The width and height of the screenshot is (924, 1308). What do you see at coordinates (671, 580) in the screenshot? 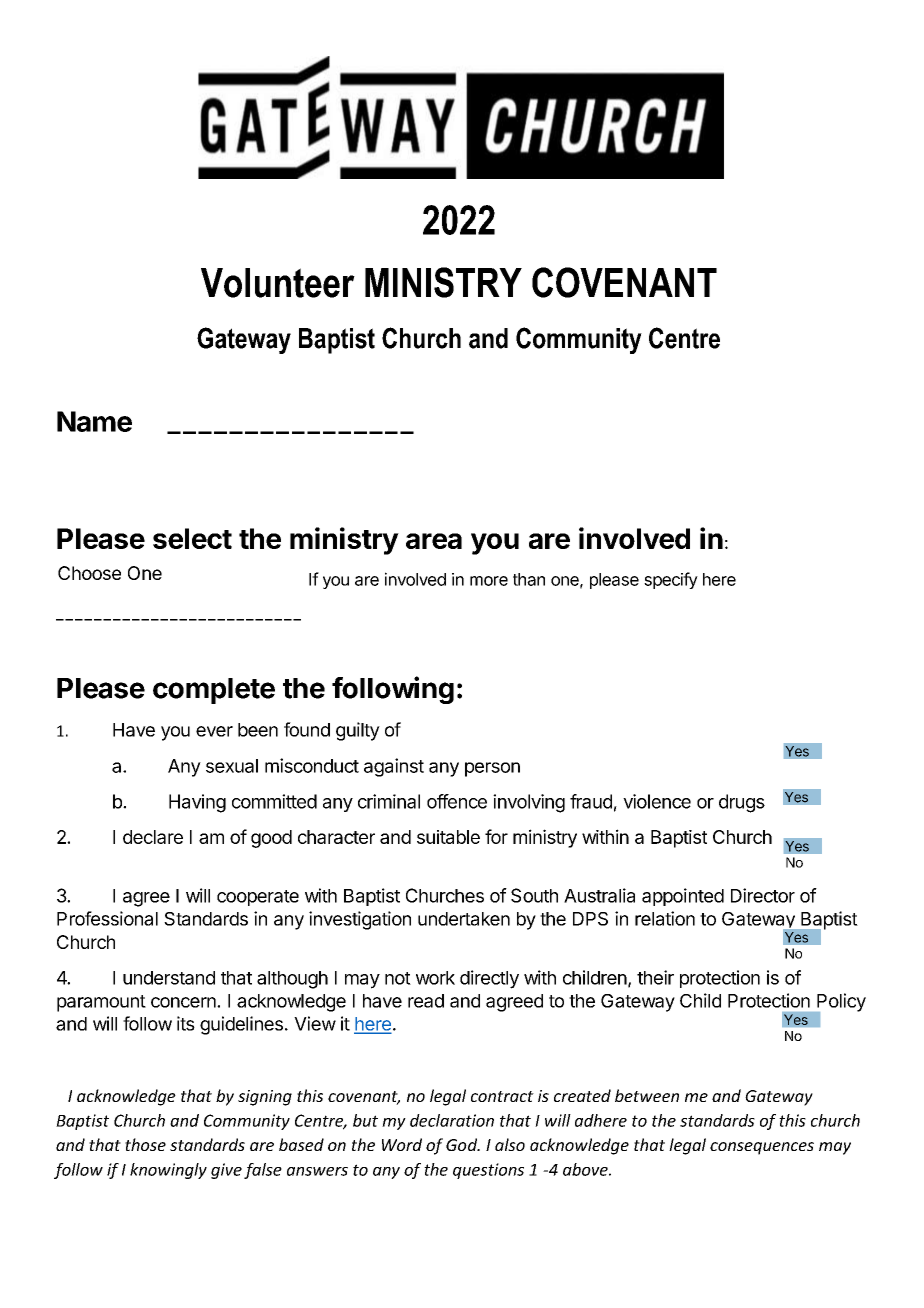
I see `specify` at bounding box center [671, 580].
